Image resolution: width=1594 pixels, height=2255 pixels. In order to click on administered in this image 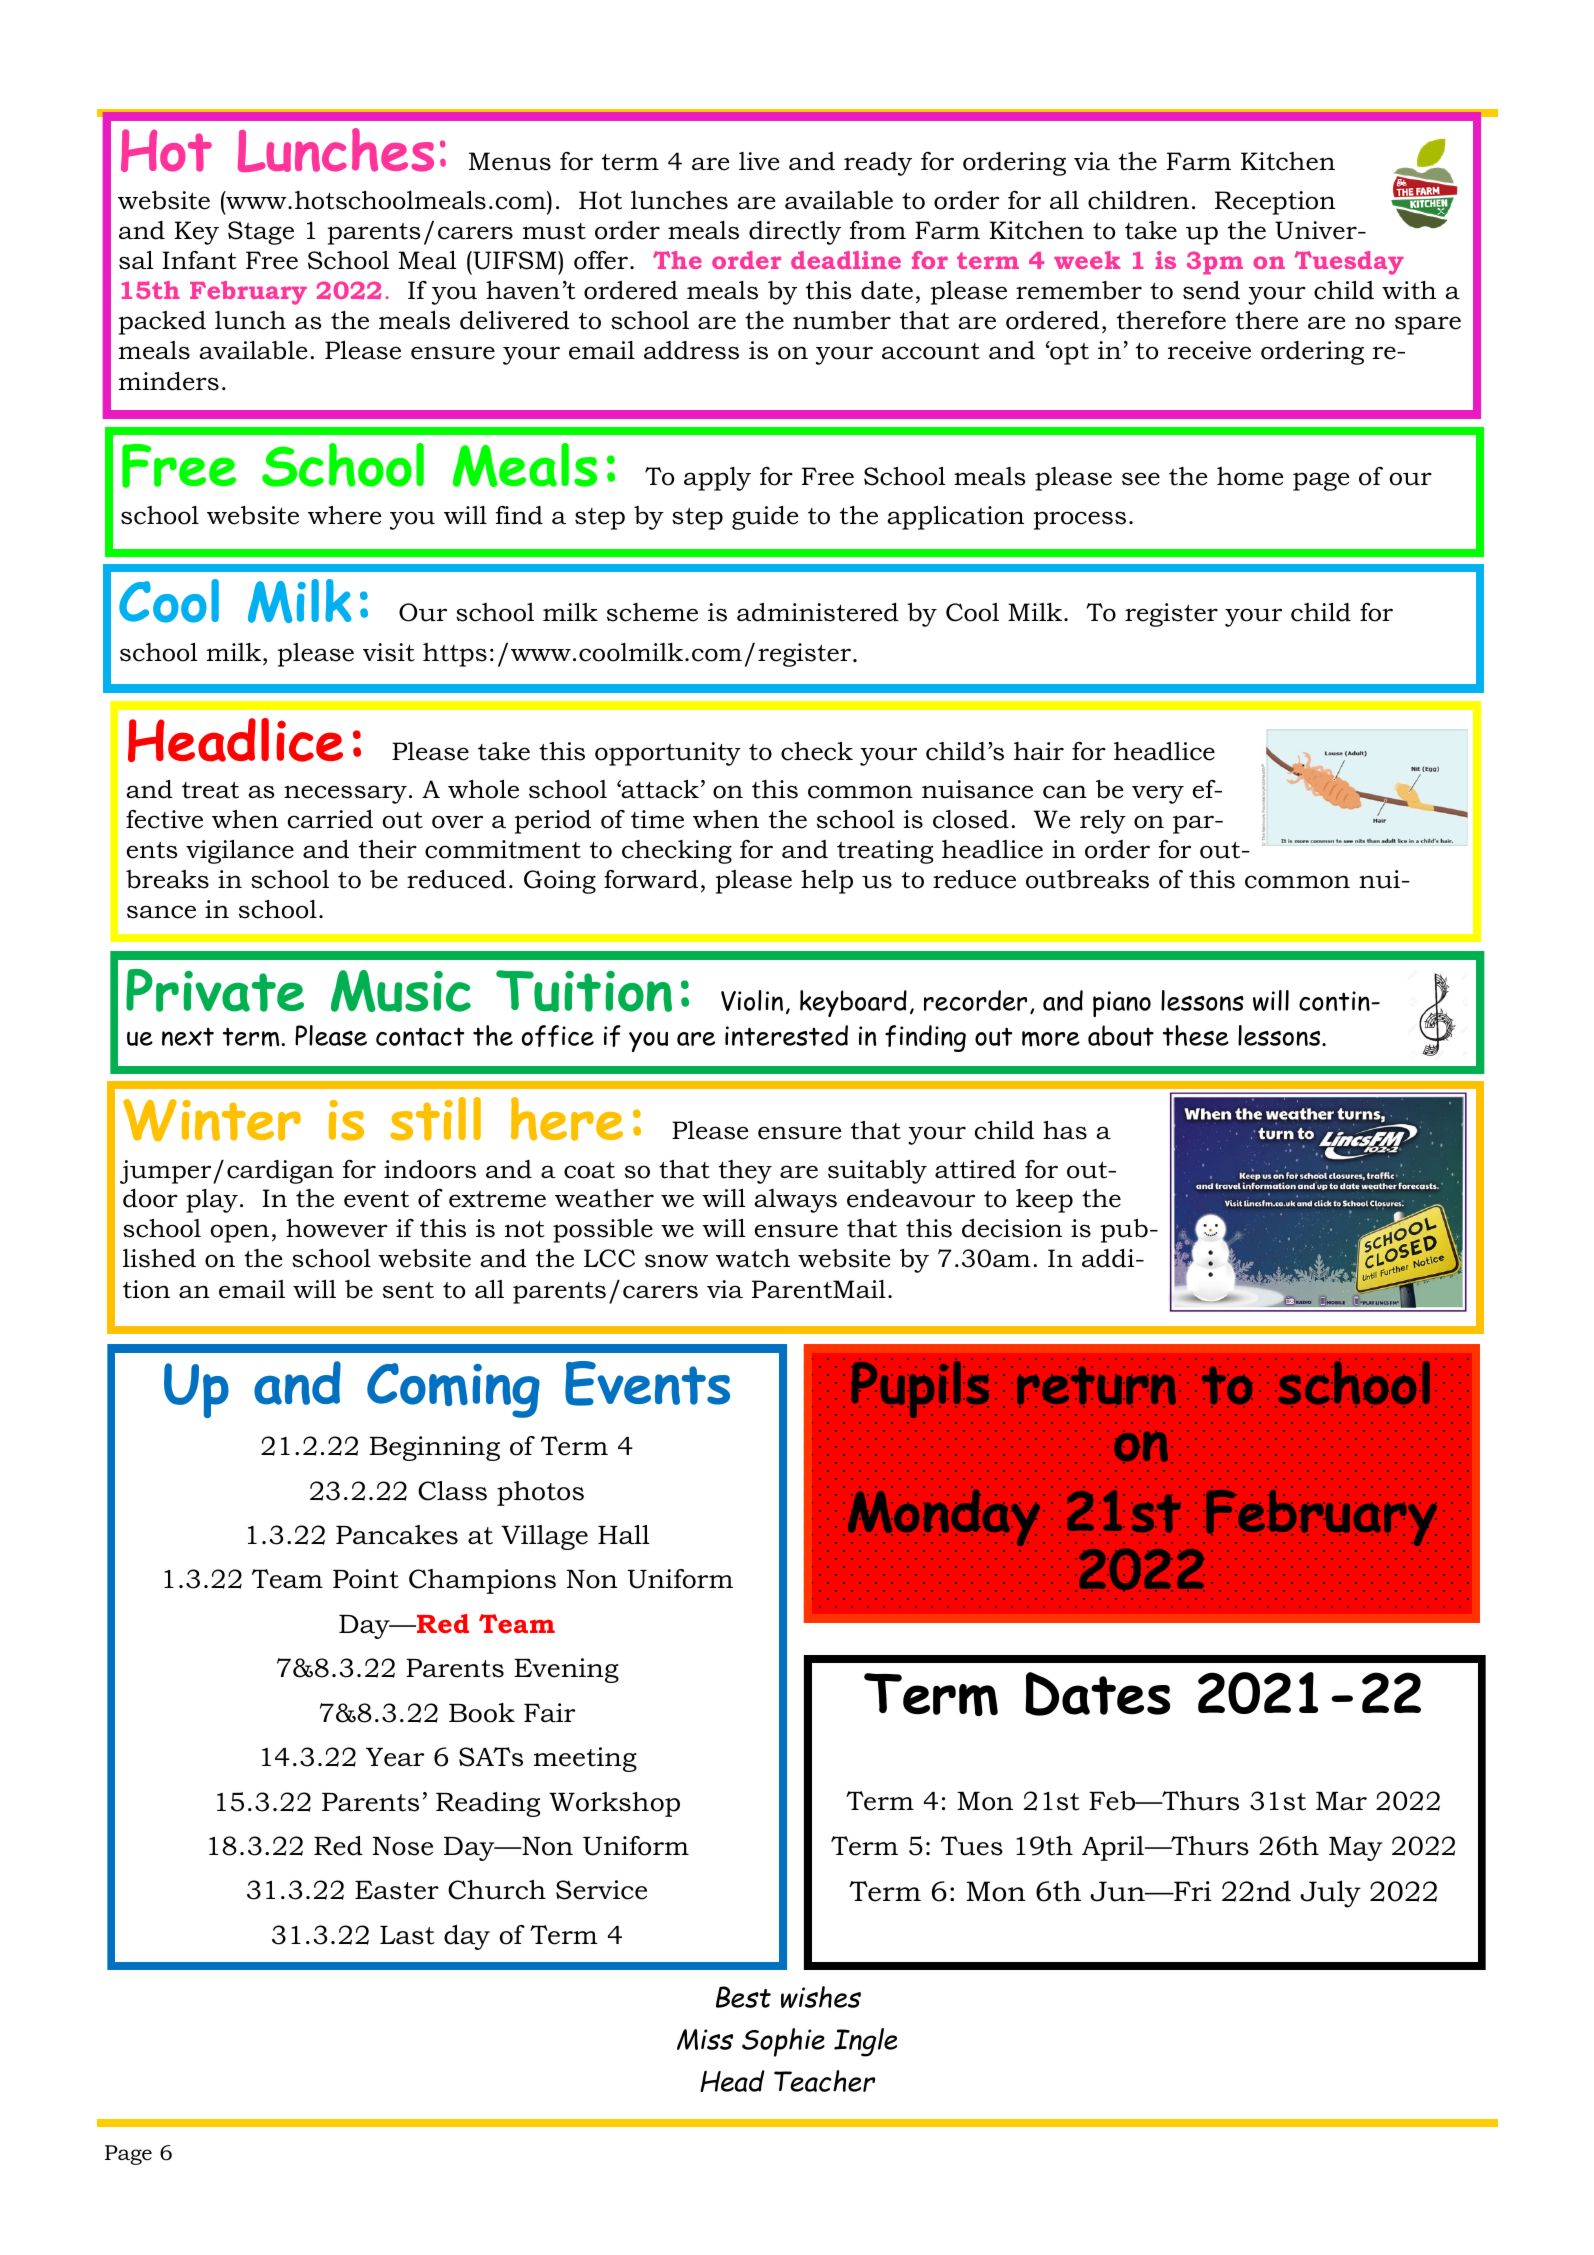, I will do `click(818, 612)`.
